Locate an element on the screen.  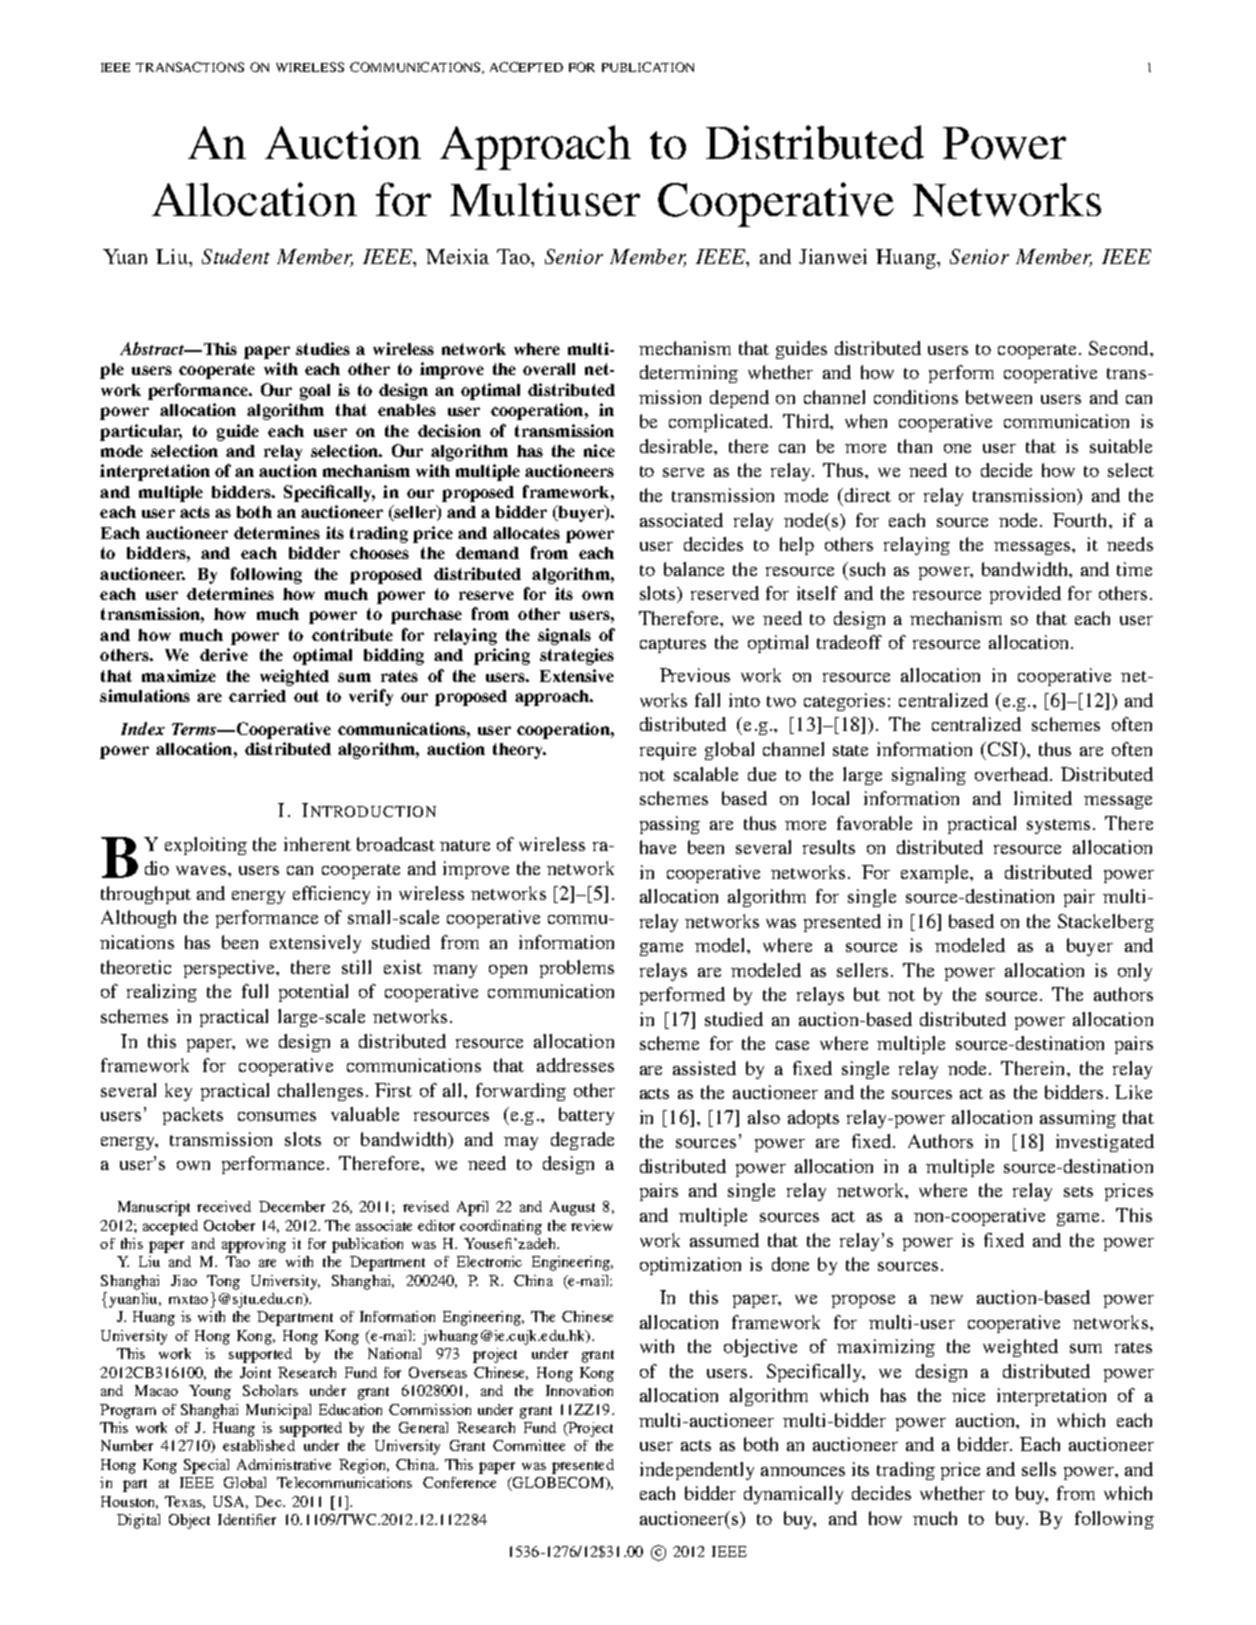
consumes is located at coordinates (277, 1116).
